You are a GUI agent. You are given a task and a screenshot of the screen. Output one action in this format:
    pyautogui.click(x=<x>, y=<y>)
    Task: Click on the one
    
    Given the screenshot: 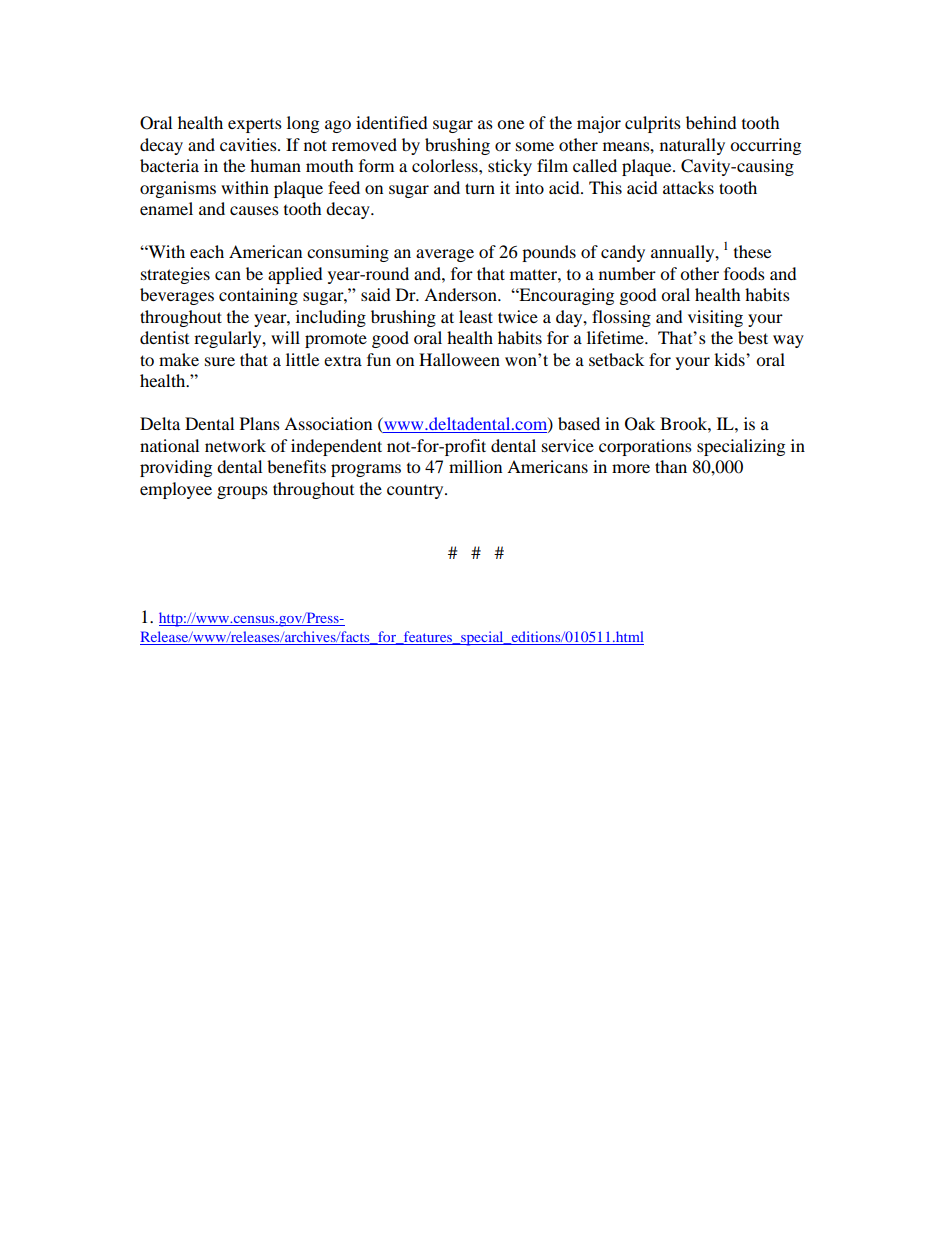 What is the action you would take?
    pyautogui.click(x=510, y=124)
